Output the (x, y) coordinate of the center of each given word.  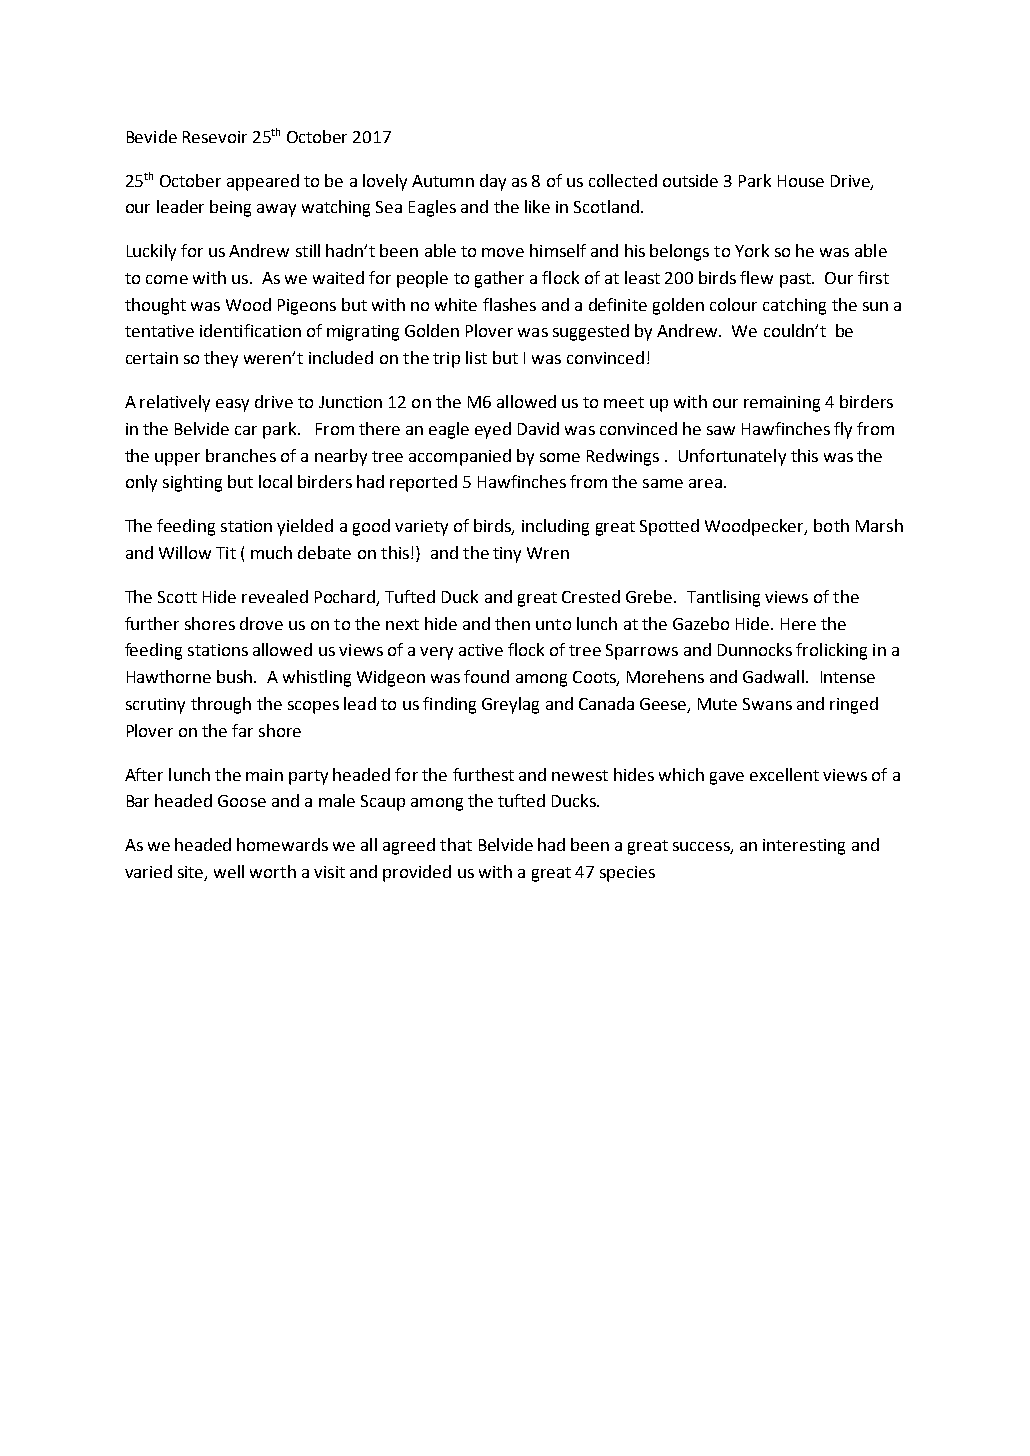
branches (241, 455)
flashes (509, 304)
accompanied (460, 457)
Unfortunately (732, 457)
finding (449, 705)
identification (250, 330)
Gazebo (701, 623)
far (242, 730)
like (537, 206)
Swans (767, 704)
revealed (275, 596)
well (229, 871)
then (512, 623)
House (801, 181)
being (230, 208)
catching (794, 306)
